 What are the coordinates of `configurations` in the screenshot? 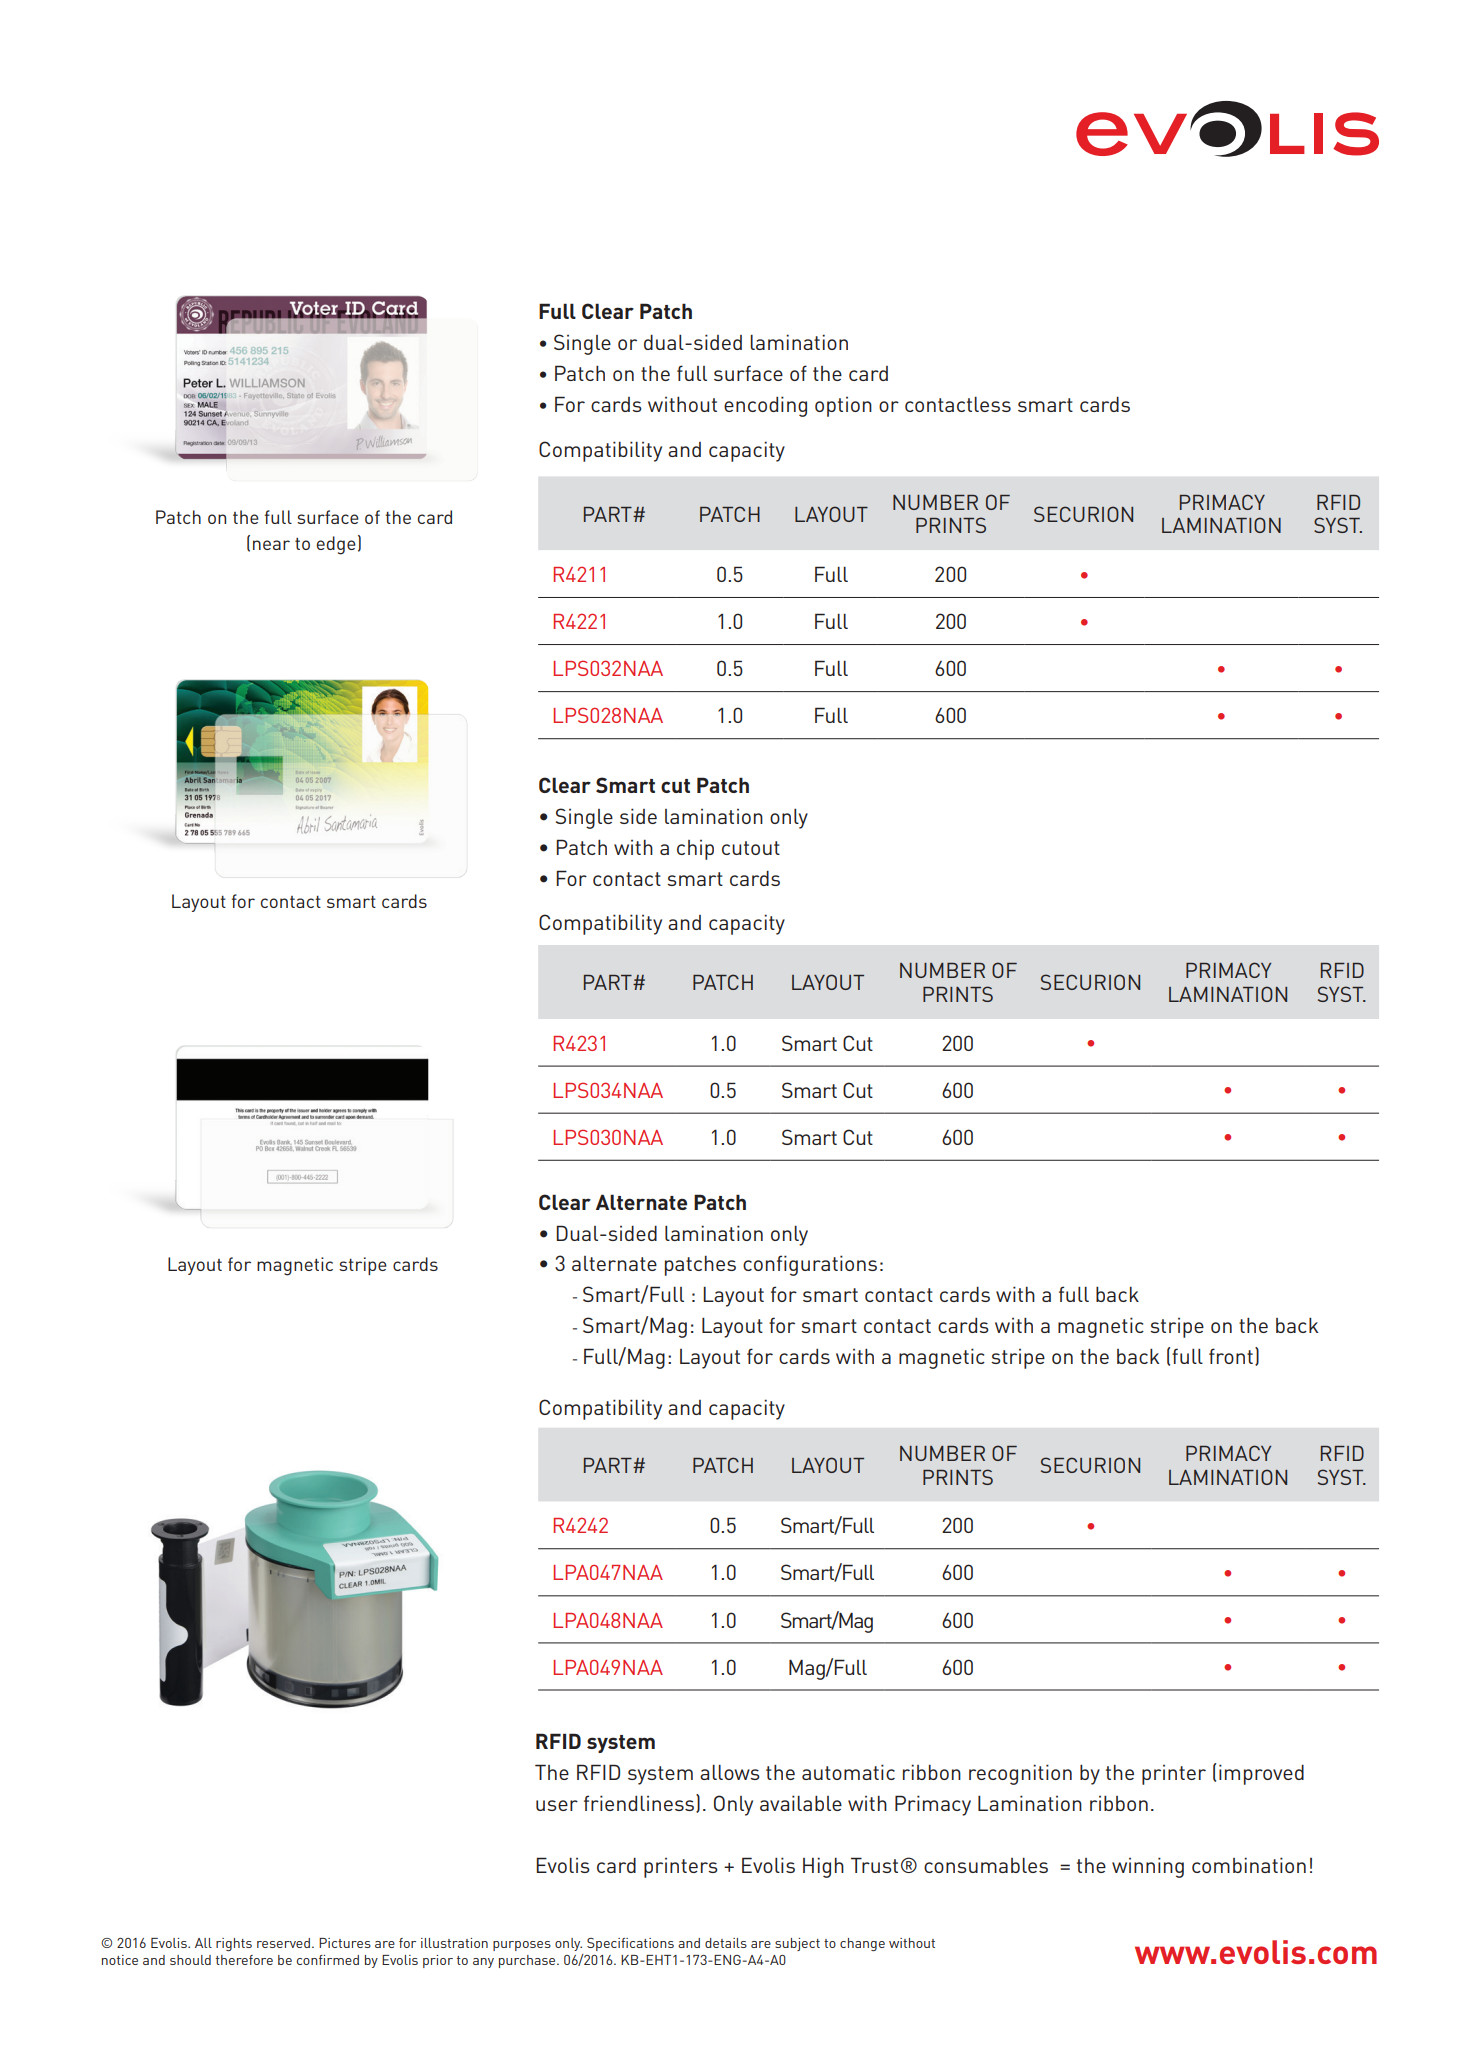 It's located at (810, 1265).
